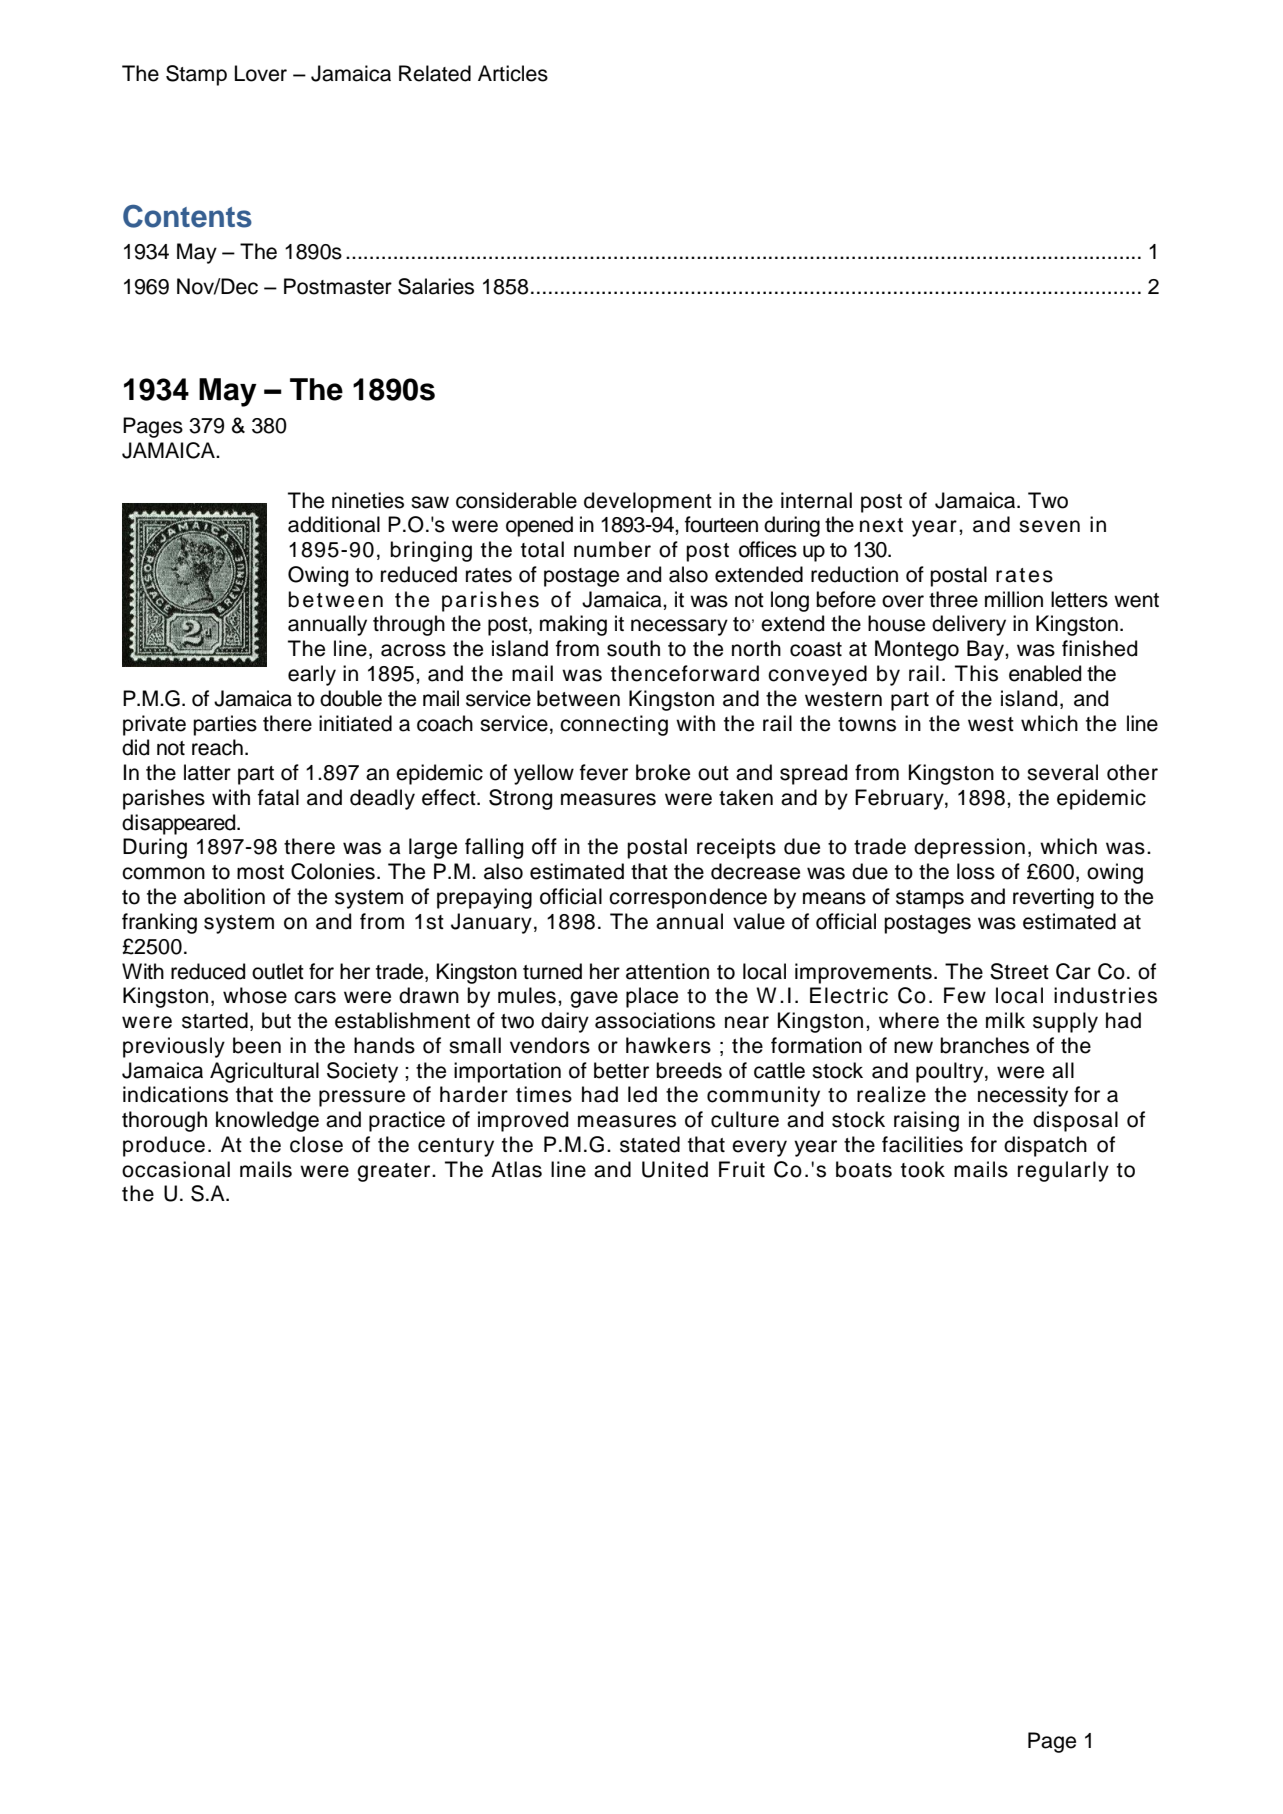  What do you see at coordinates (1014, 599) in the image?
I see `million` at bounding box center [1014, 599].
